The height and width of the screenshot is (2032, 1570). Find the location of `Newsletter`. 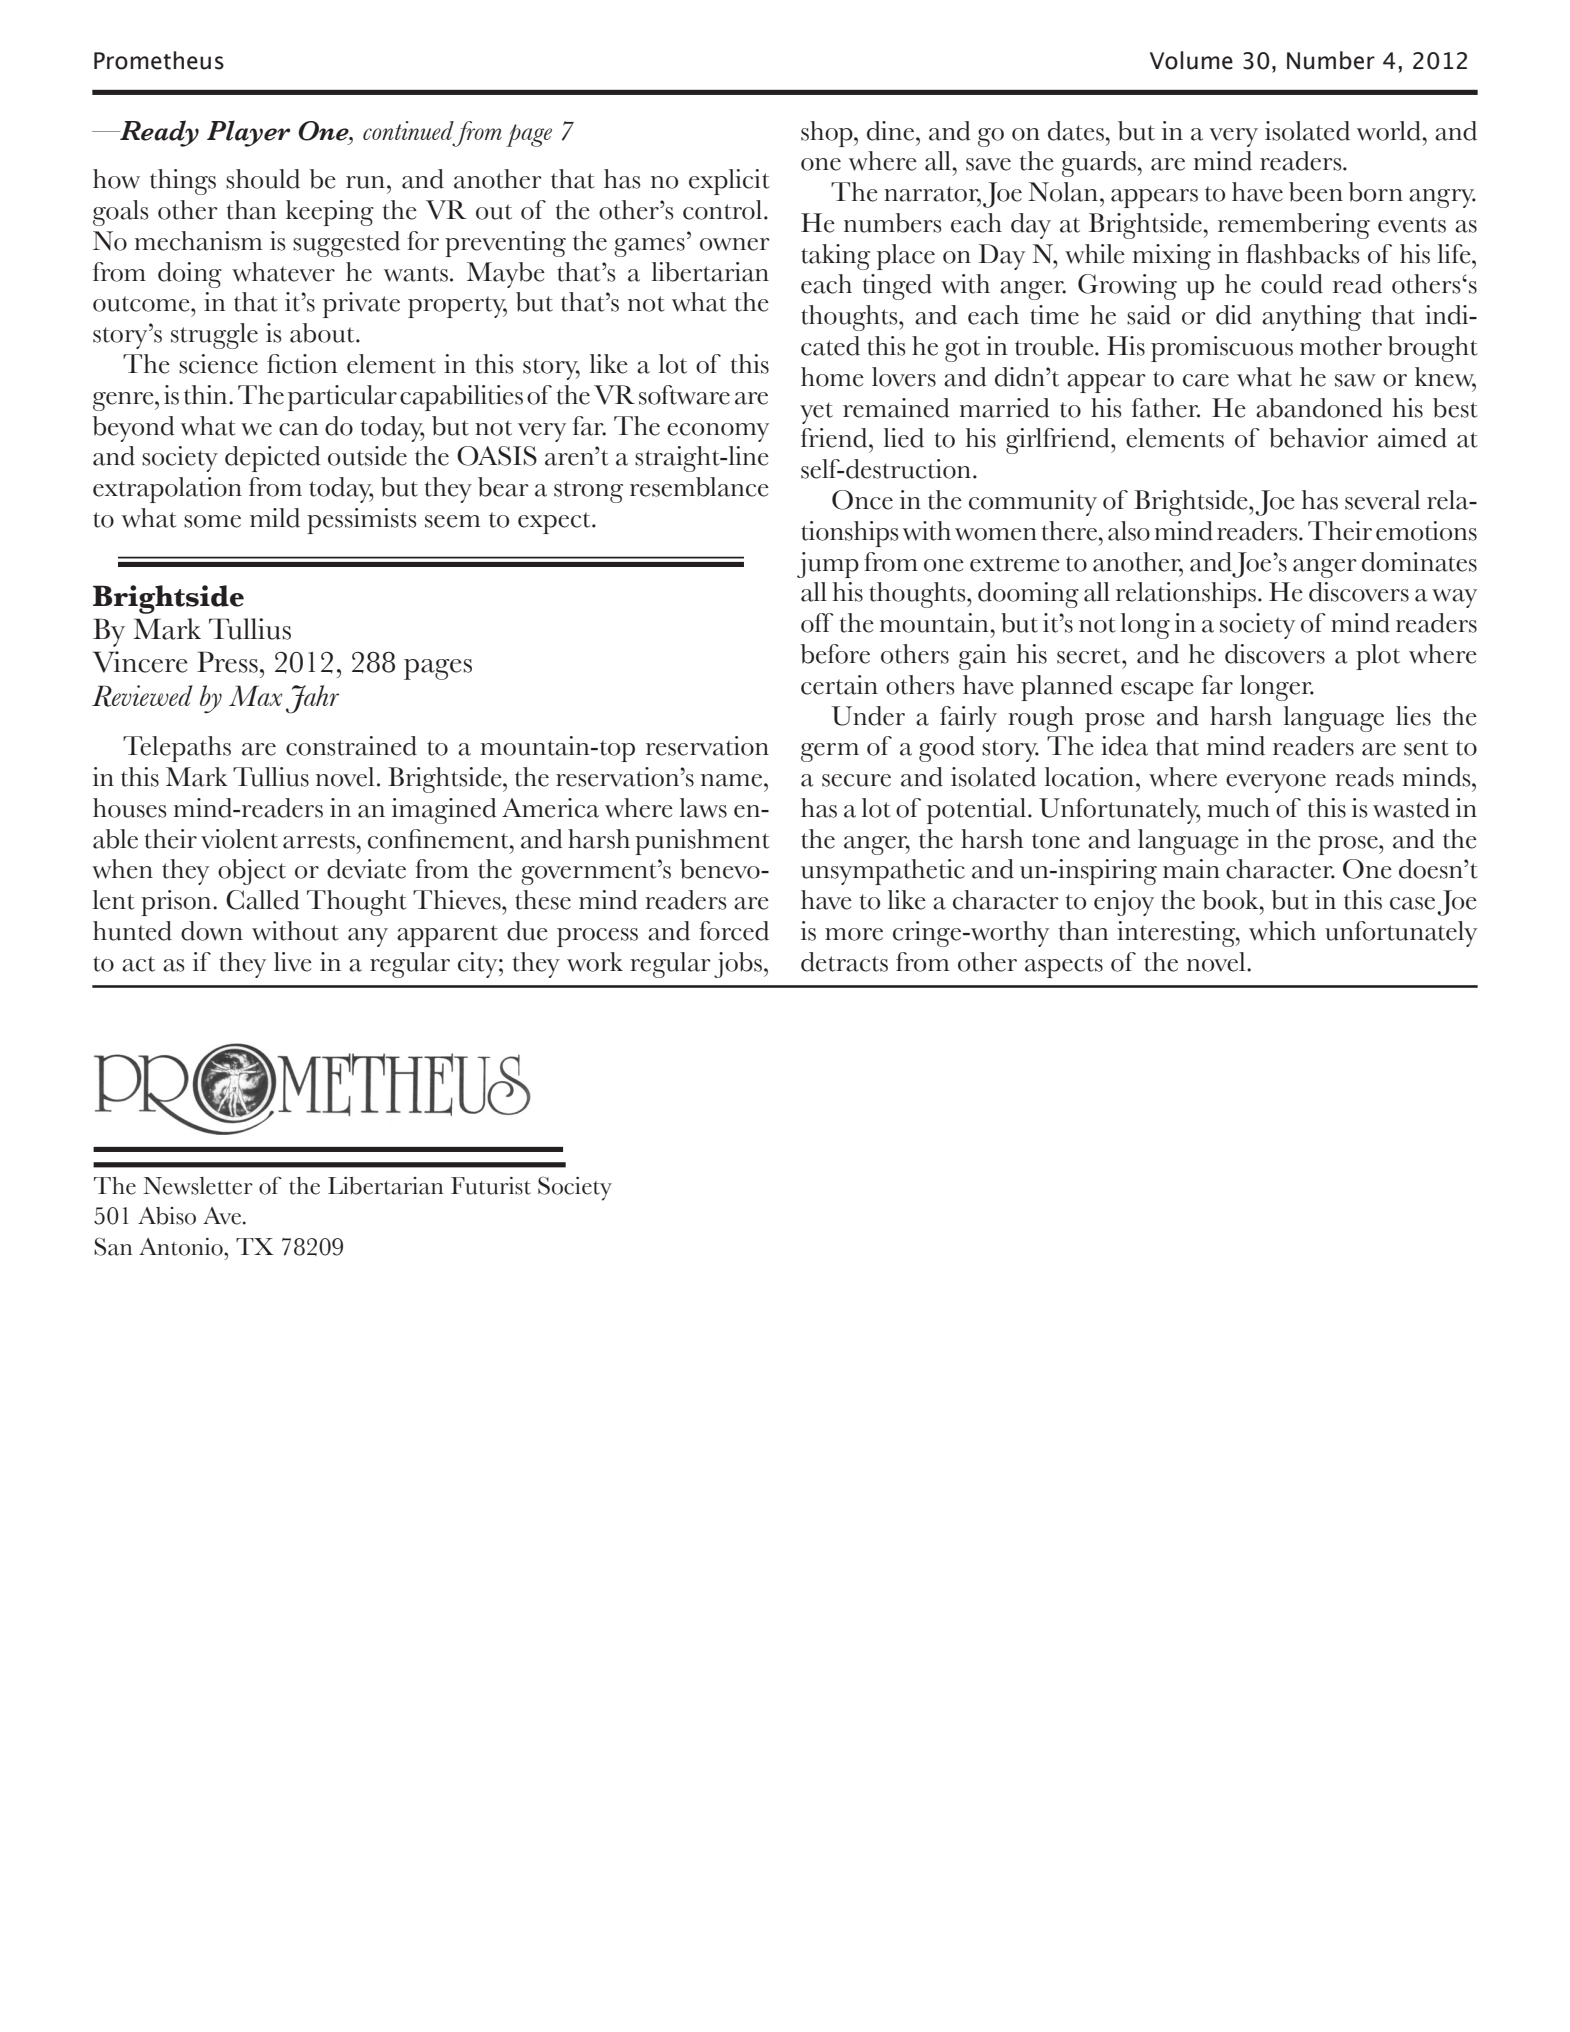

Newsletter is located at coordinates (198, 1186).
